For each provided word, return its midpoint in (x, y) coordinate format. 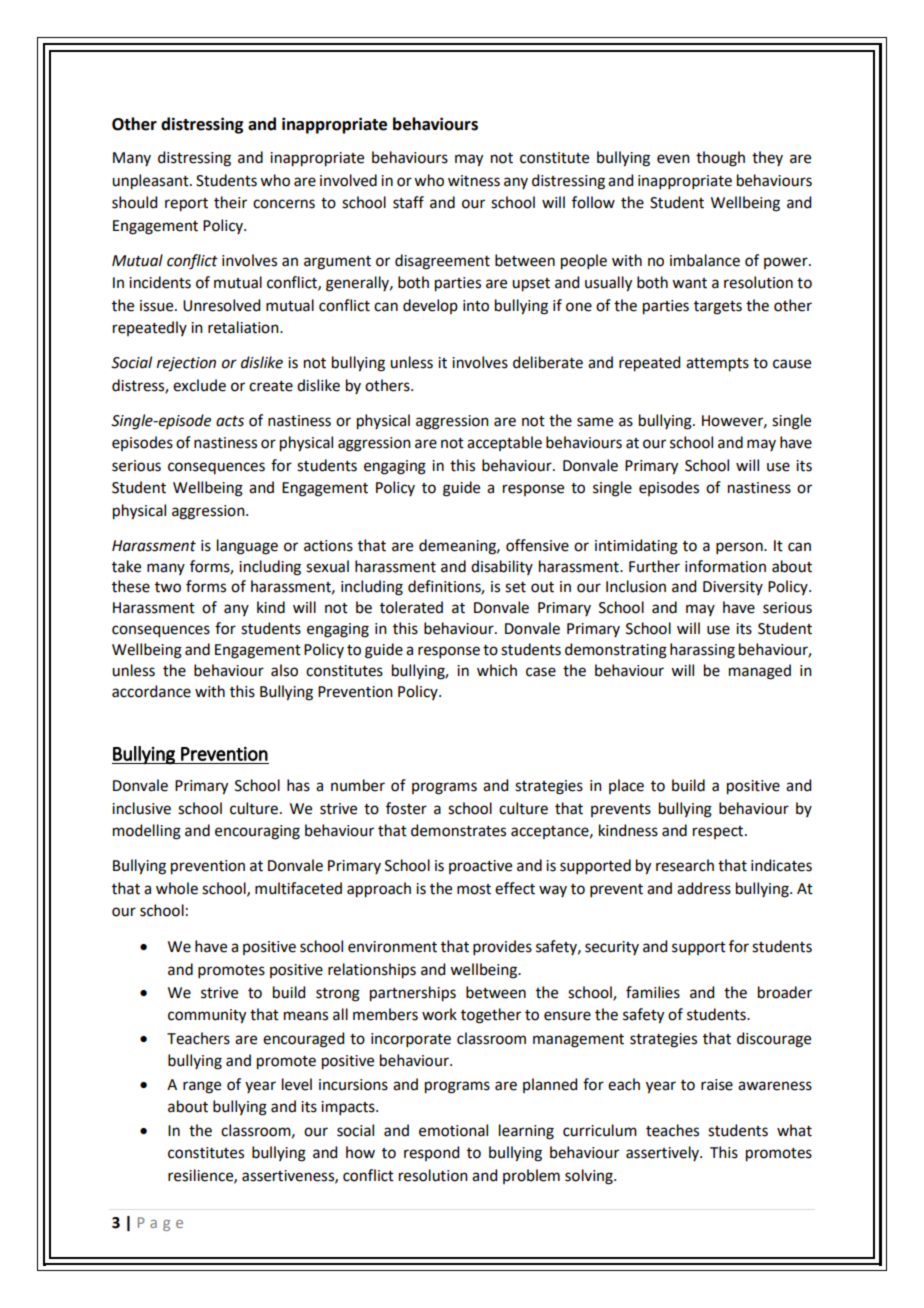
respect (719, 832)
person (740, 548)
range (202, 1087)
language (247, 547)
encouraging (257, 832)
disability (502, 567)
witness (474, 181)
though (720, 159)
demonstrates (458, 830)
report (186, 205)
